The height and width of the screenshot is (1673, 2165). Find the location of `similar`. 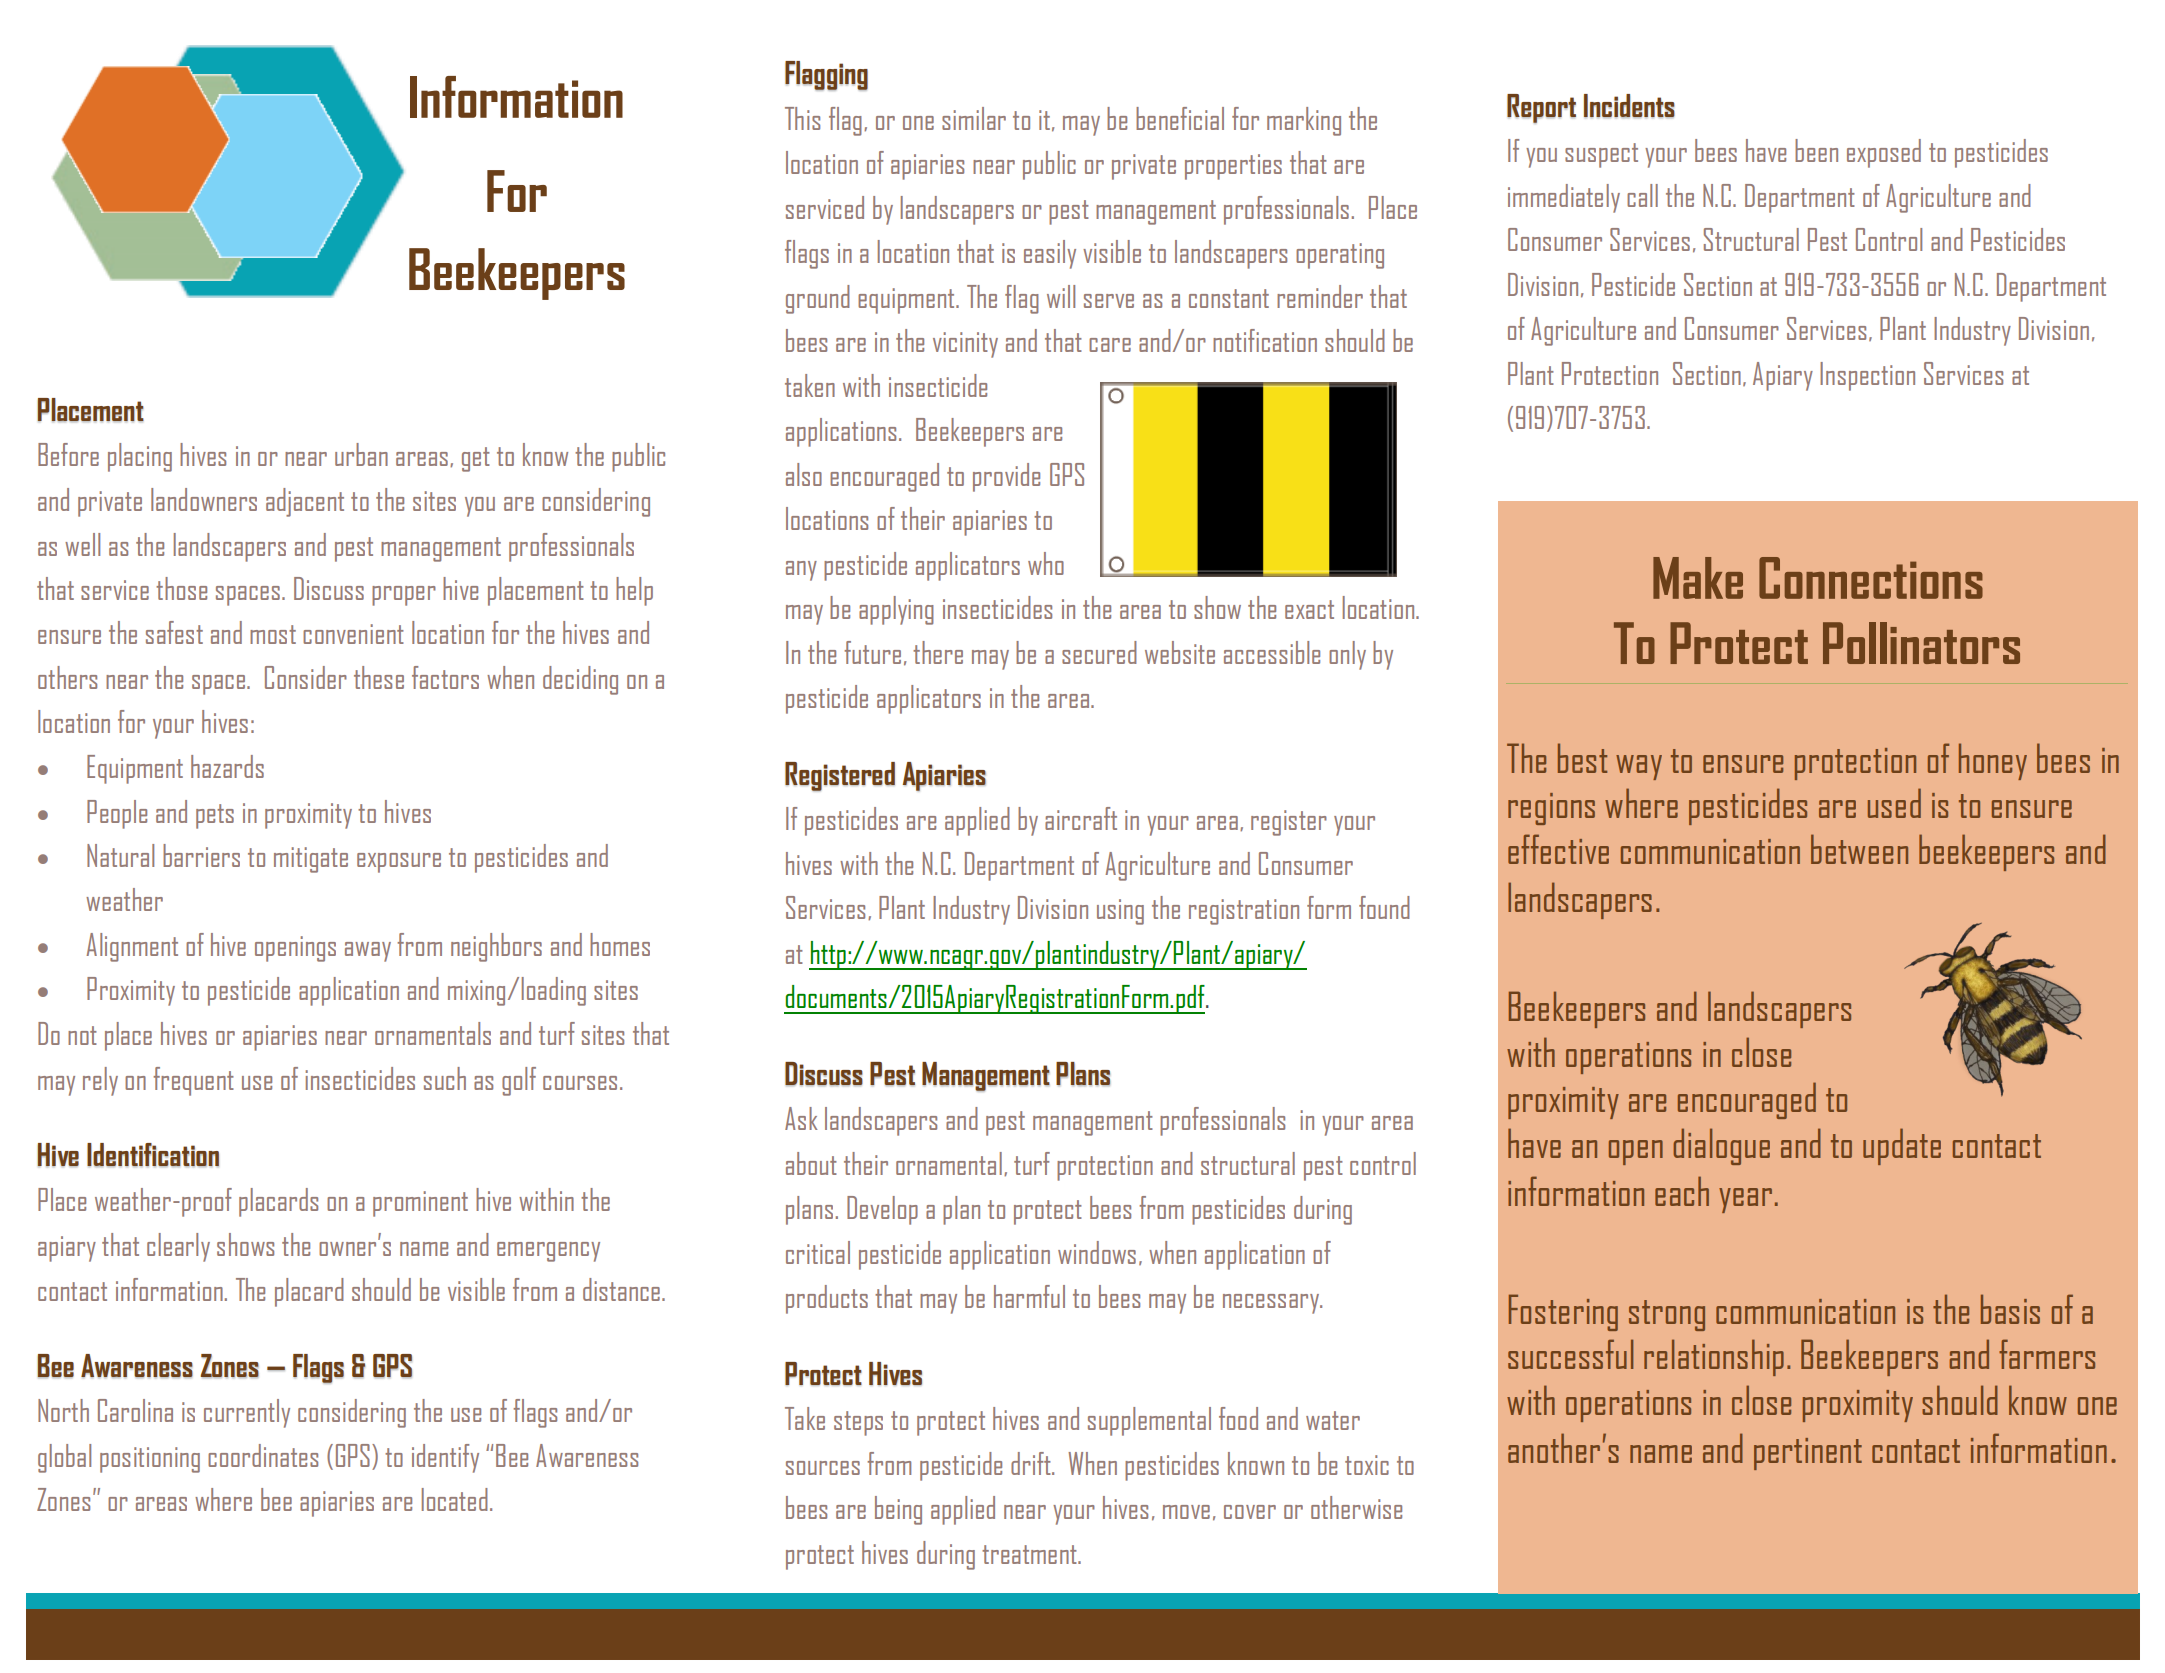

similar is located at coordinates (974, 118).
